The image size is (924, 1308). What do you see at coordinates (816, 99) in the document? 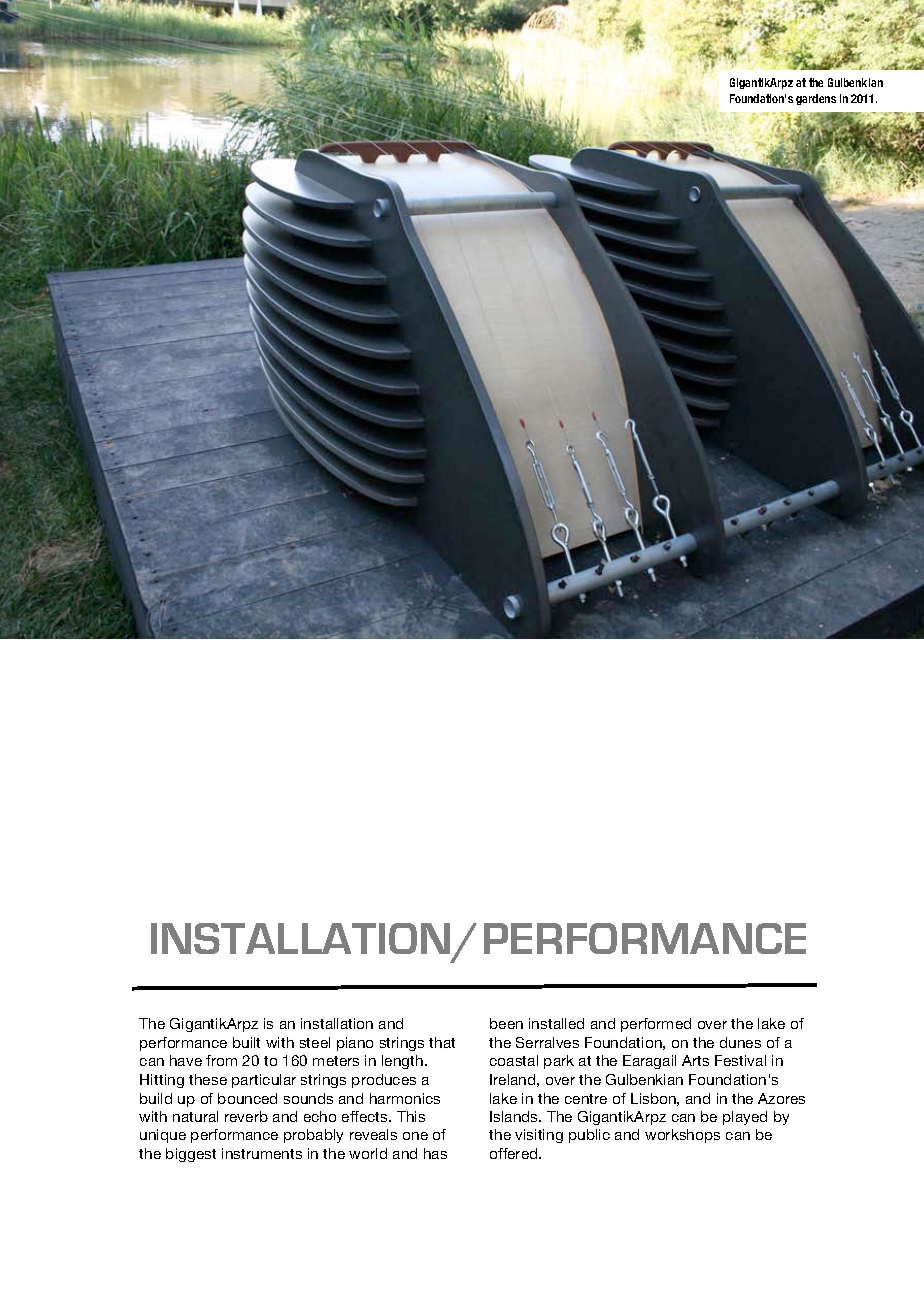
I see `gardens` at bounding box center [816, 99].
